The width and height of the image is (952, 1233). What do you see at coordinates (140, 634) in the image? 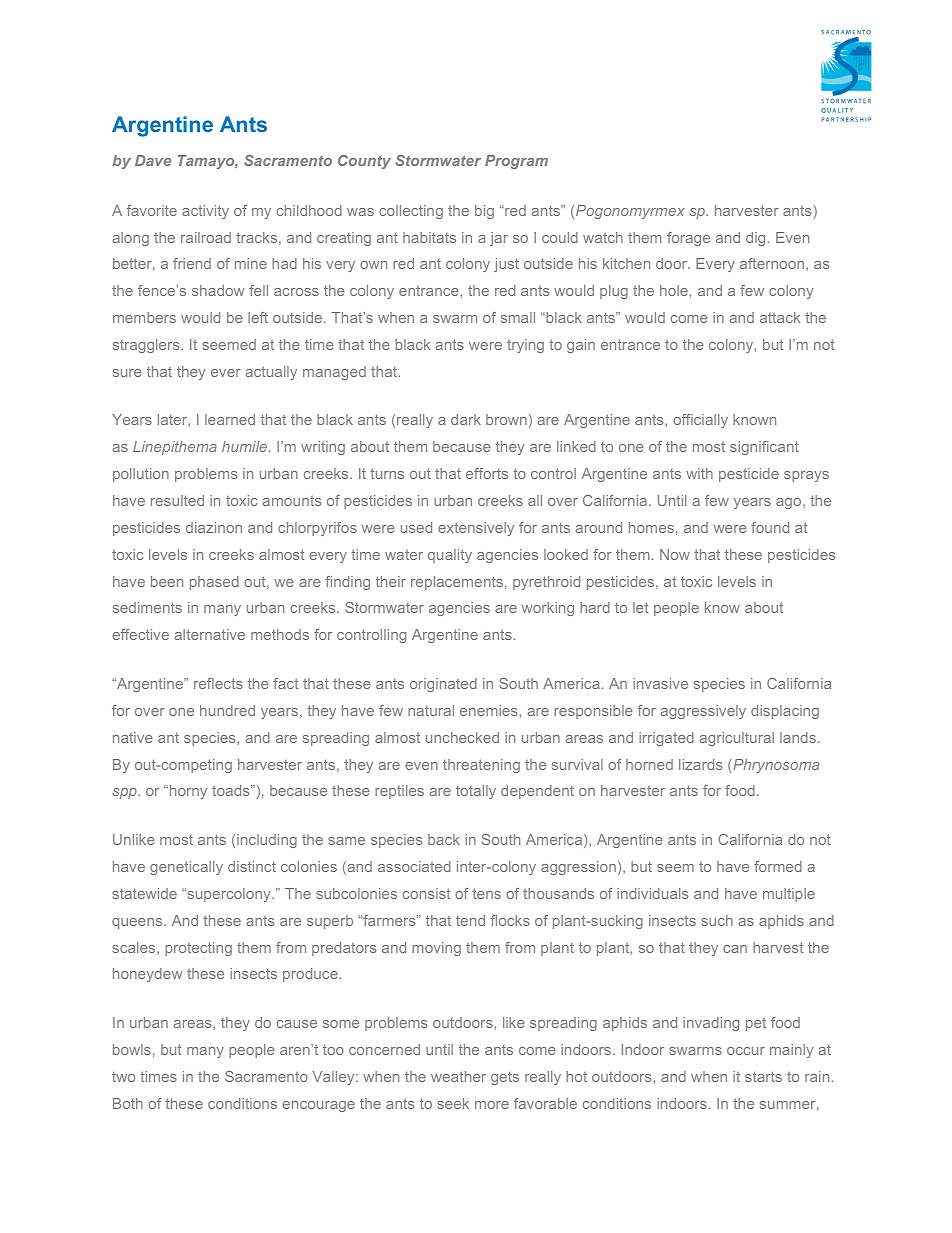
I see `effective` at bounding box center [140, 634].
